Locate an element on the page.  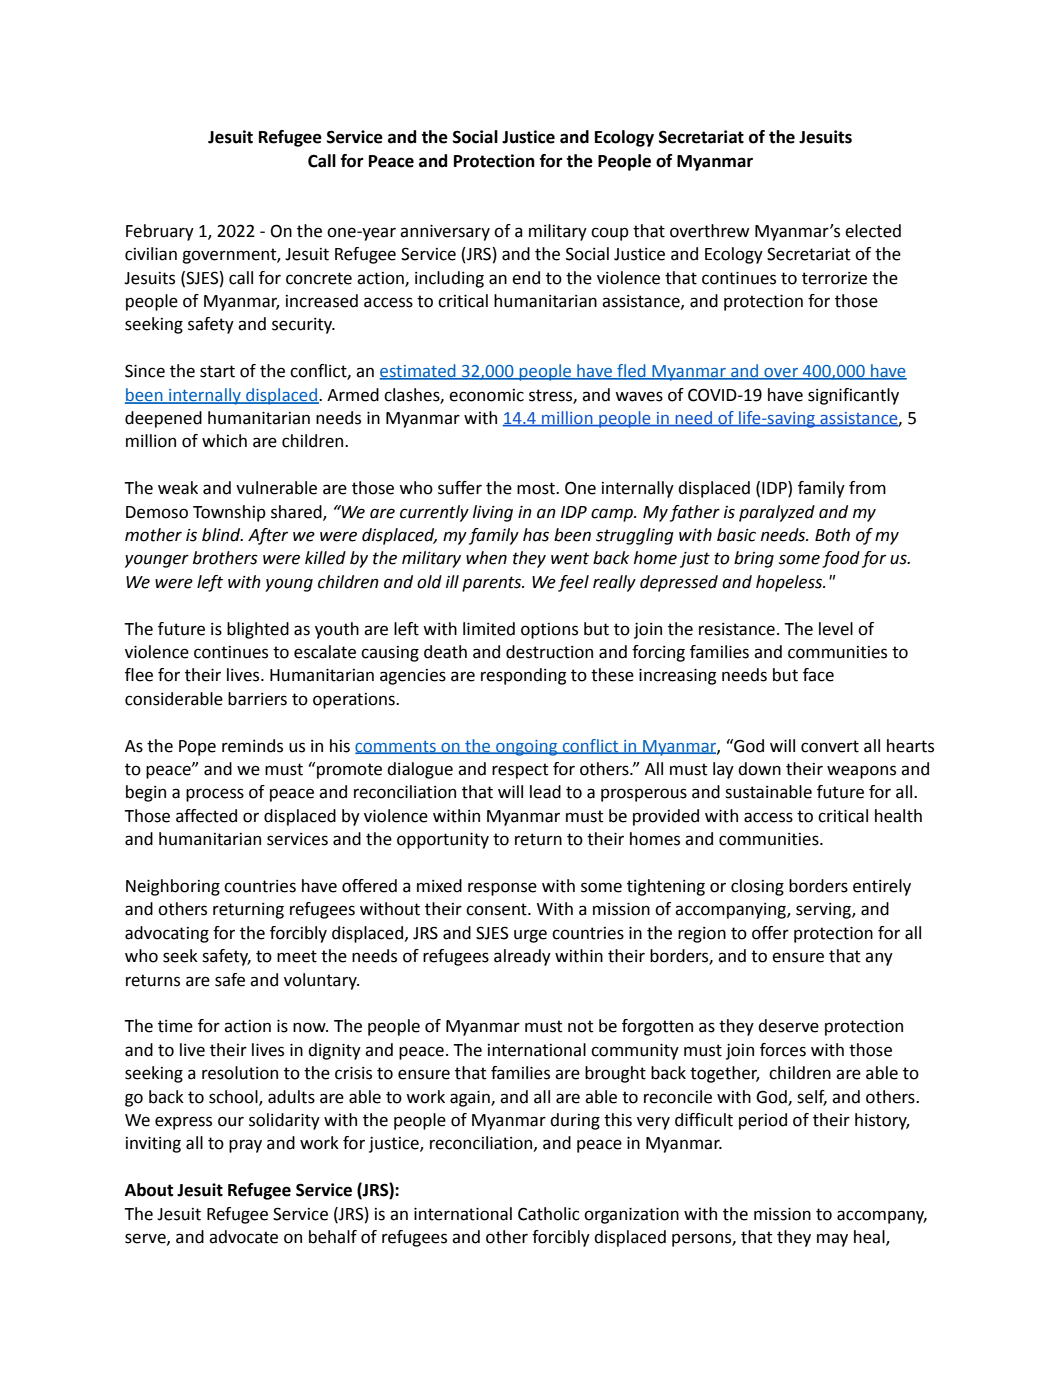
terrorize is located at coordinates (834, 278).
